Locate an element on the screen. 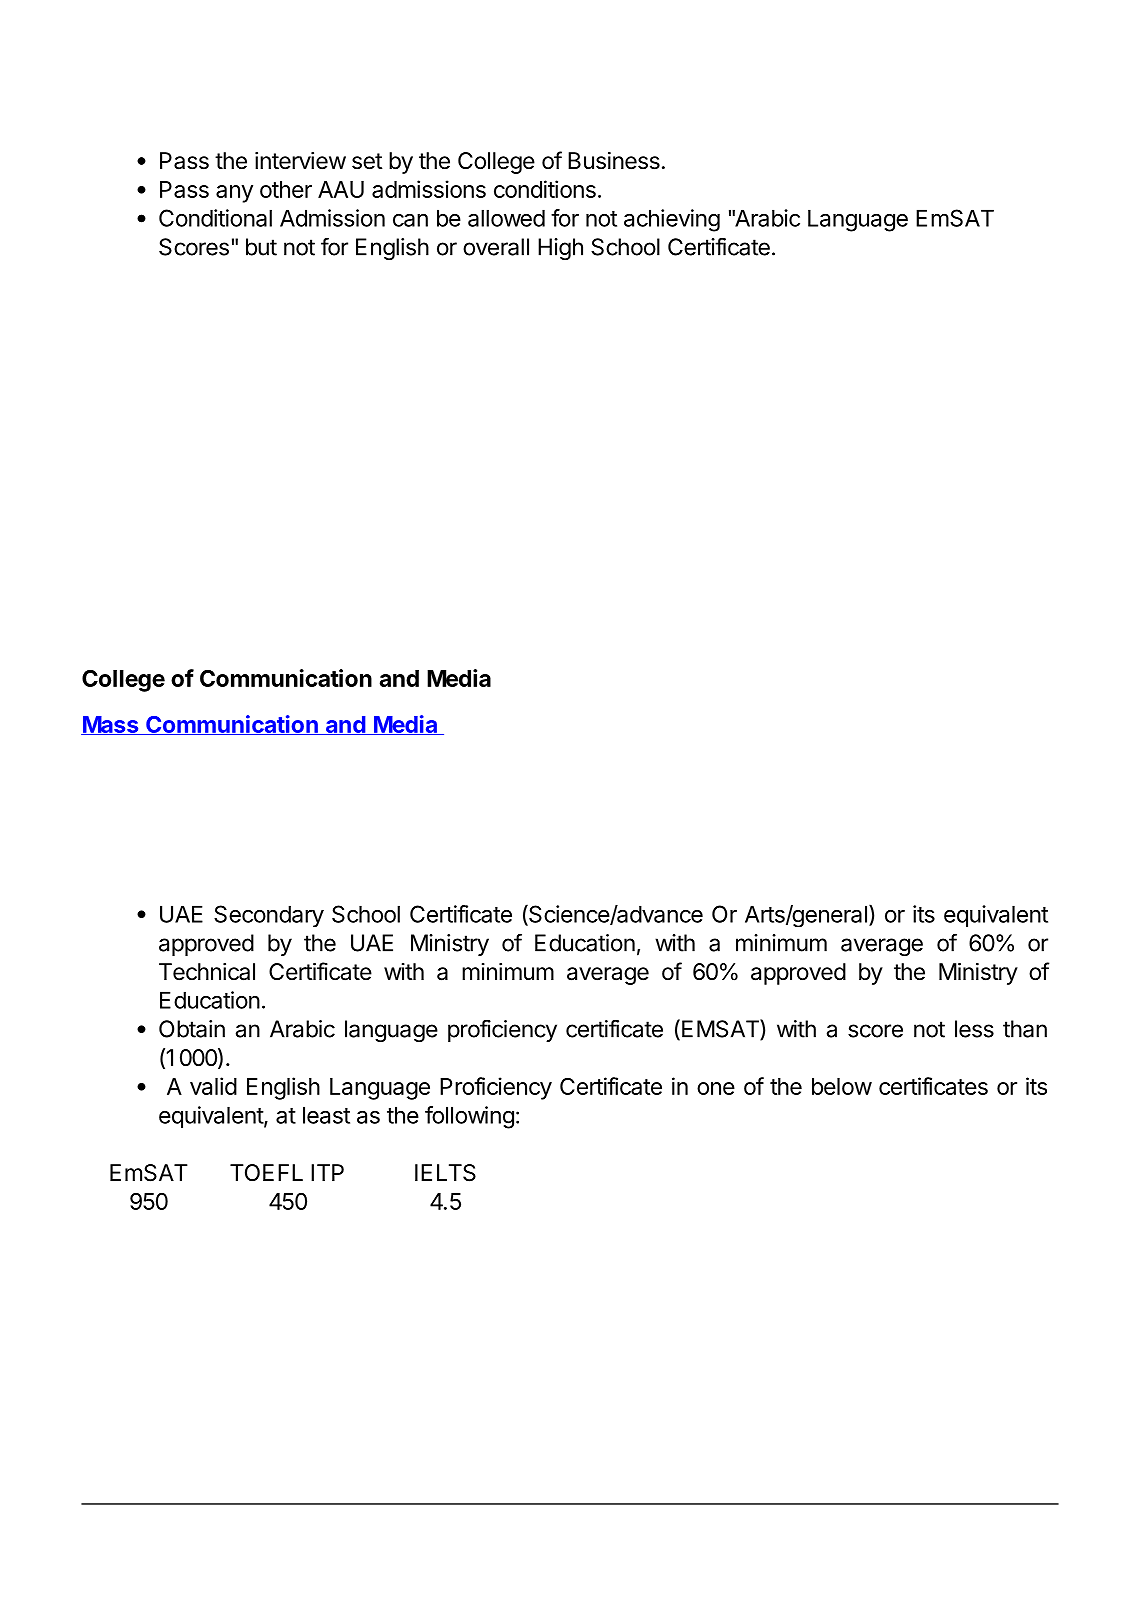 The width and height of the screenshot is (1140, 1613). below is located at coordinates (842, 1086).
